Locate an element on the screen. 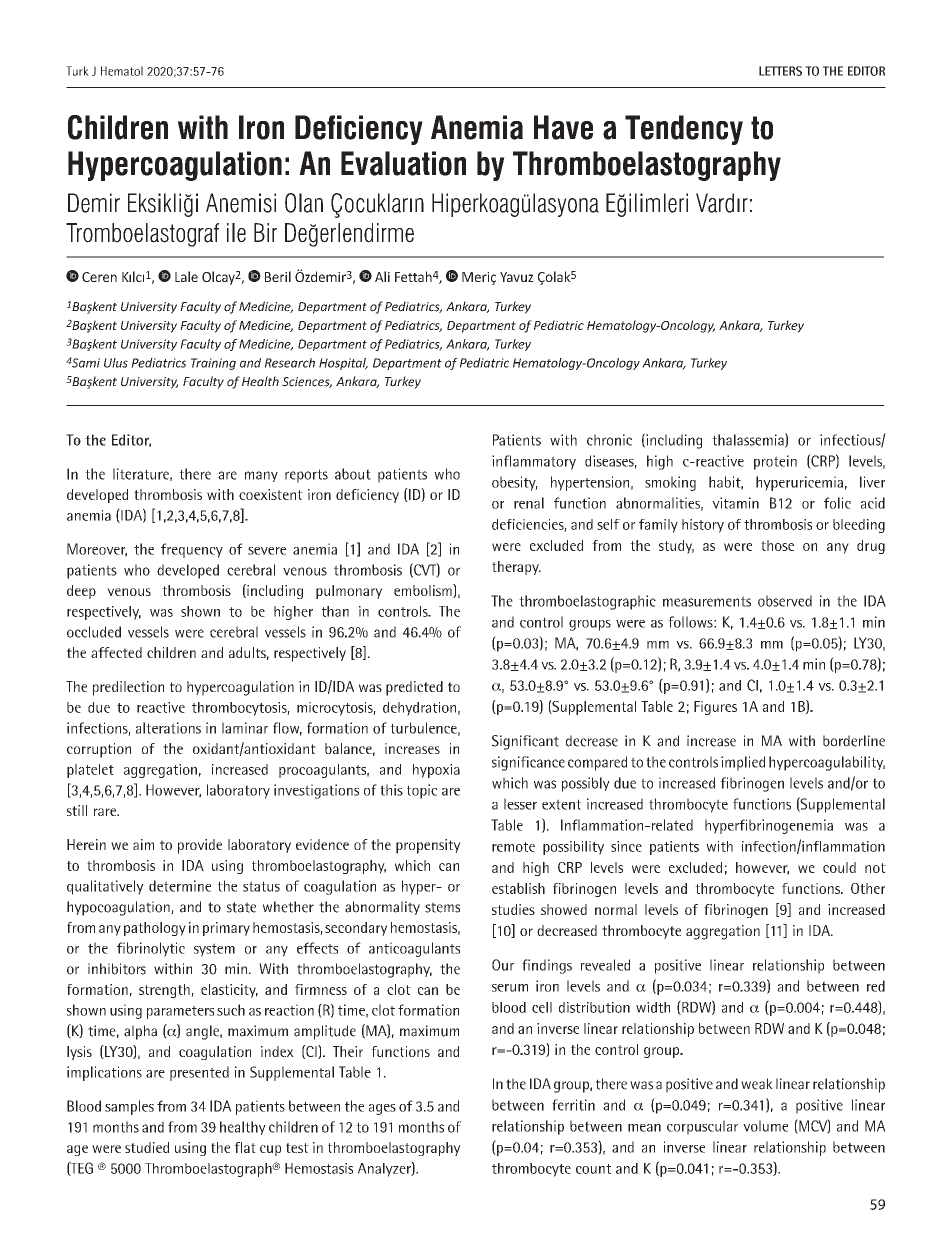 The height and width of the screenshot is (1240, 952). Bir is located at coordinates (265, 232).
